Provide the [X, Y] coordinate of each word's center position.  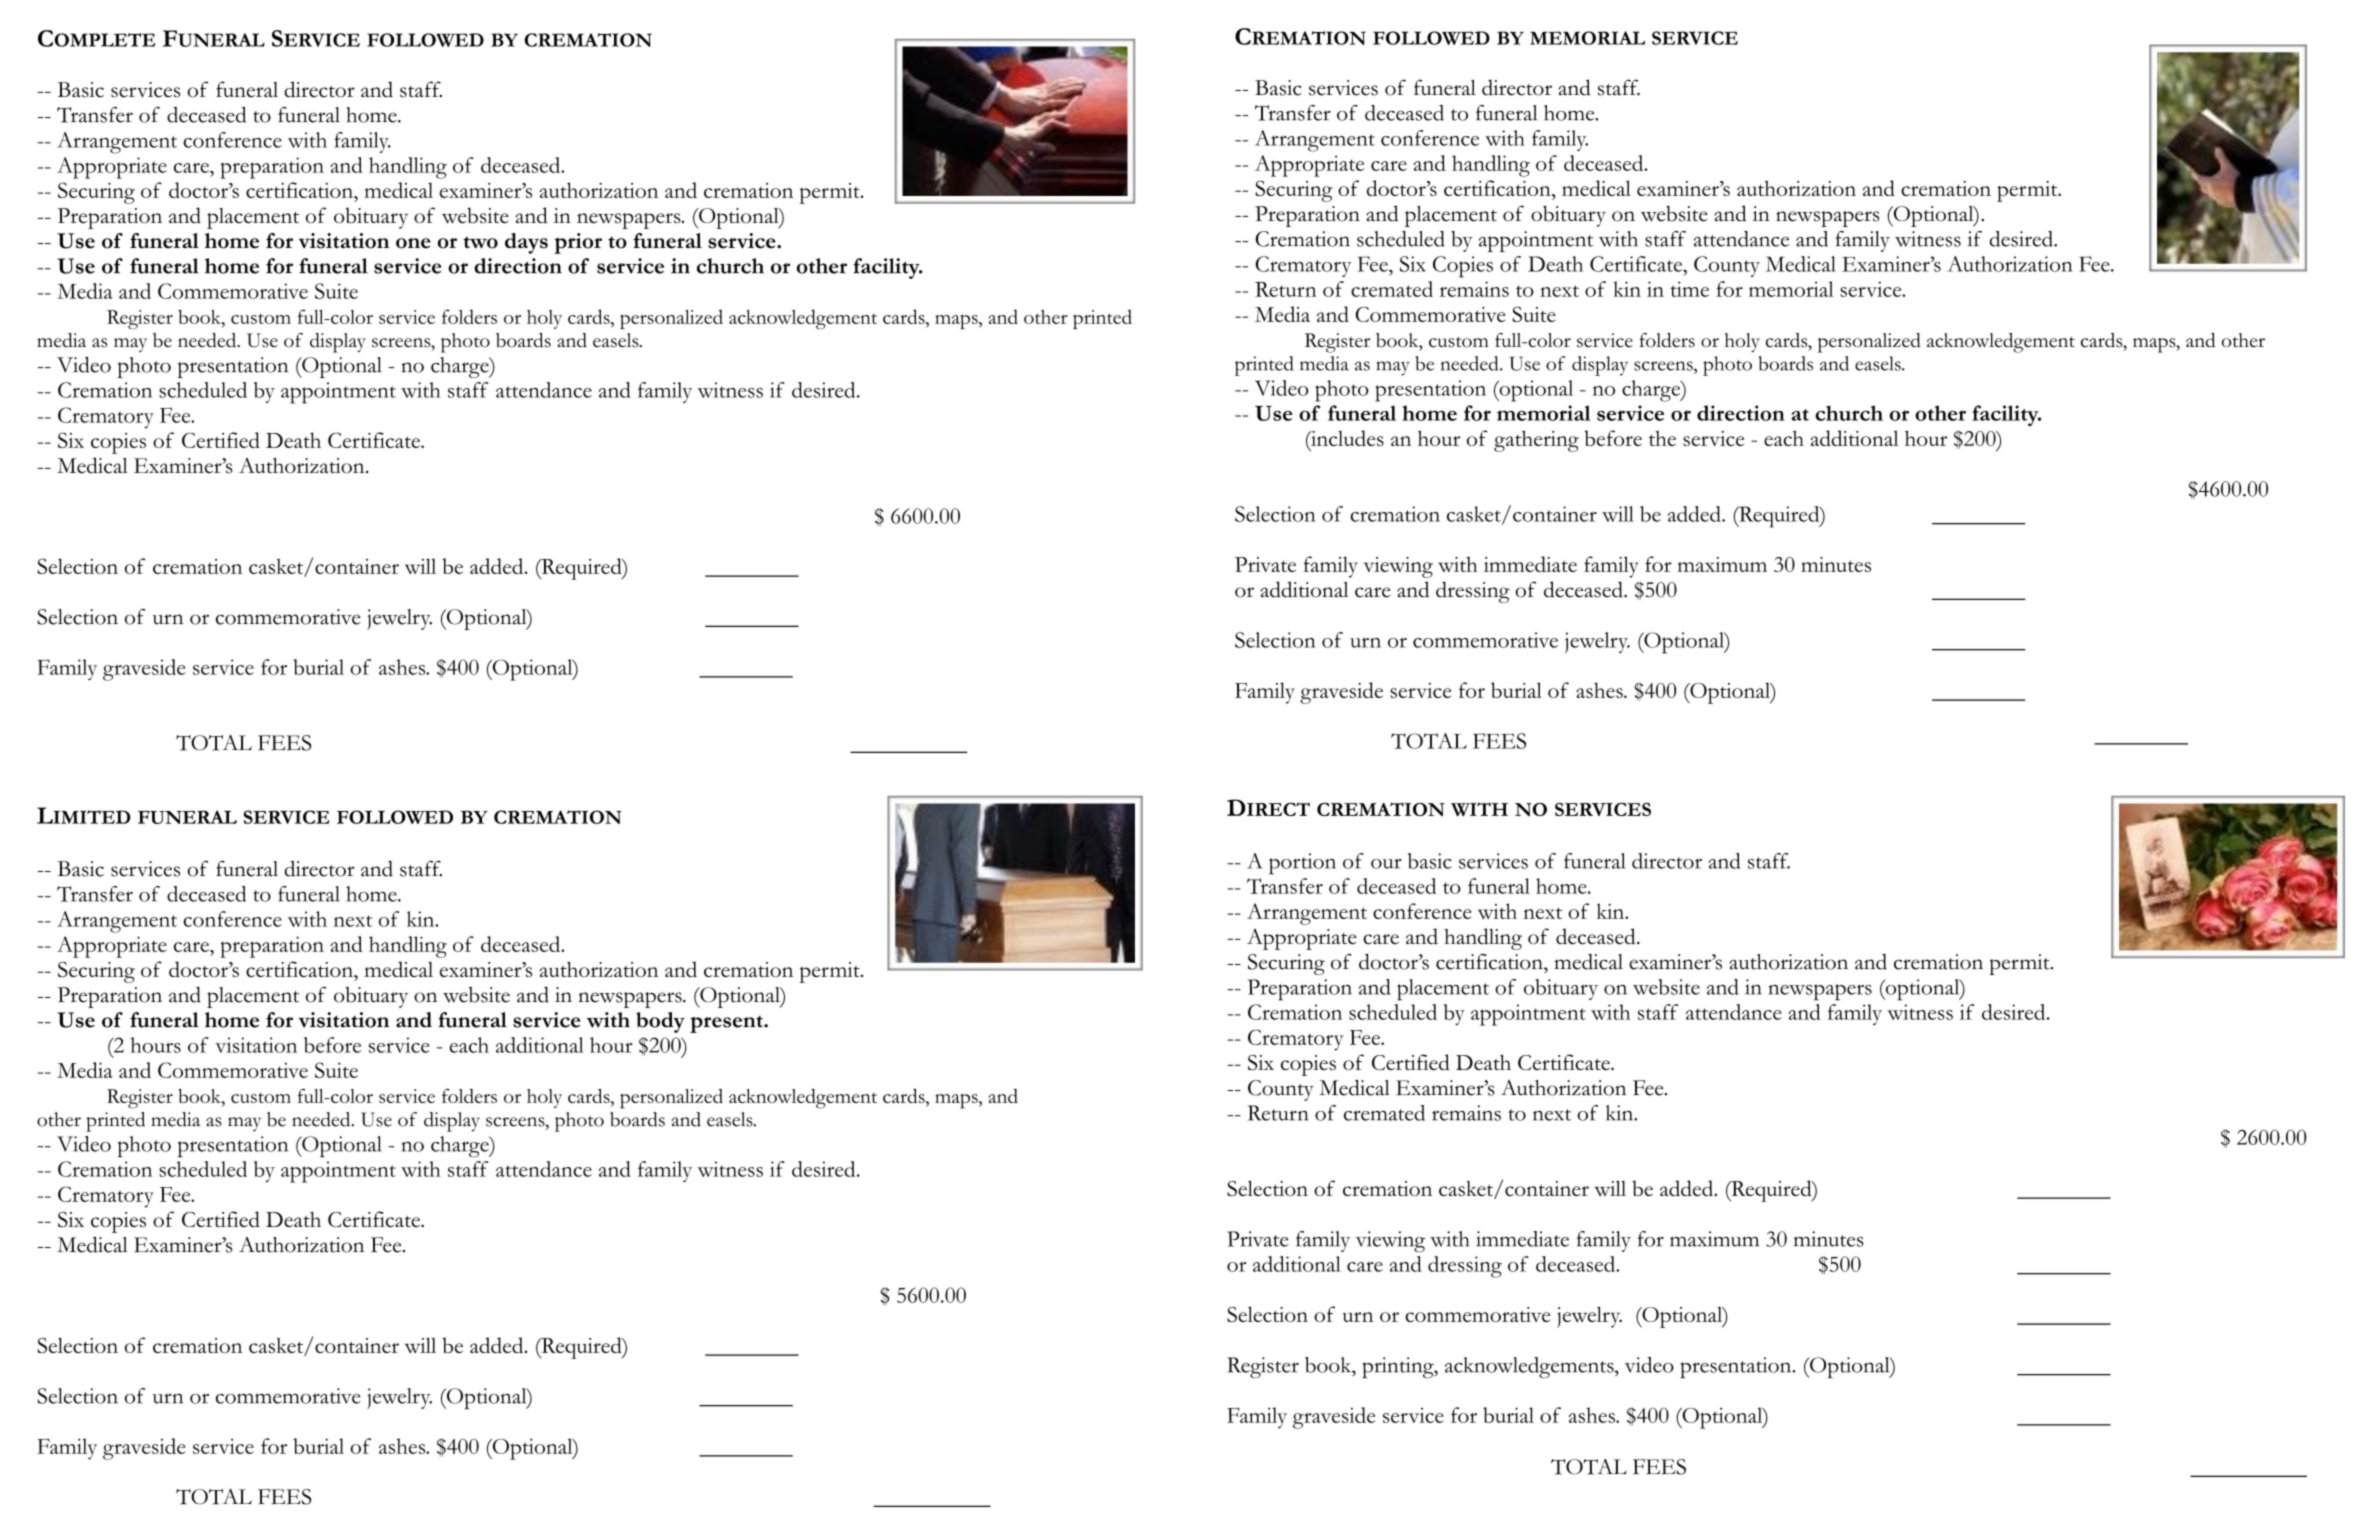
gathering [1536, 441]
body [660, 1022]
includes [1346, 439]
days [526, 243]
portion [1302, 864]
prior [578, 243]
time [1689, 289]
